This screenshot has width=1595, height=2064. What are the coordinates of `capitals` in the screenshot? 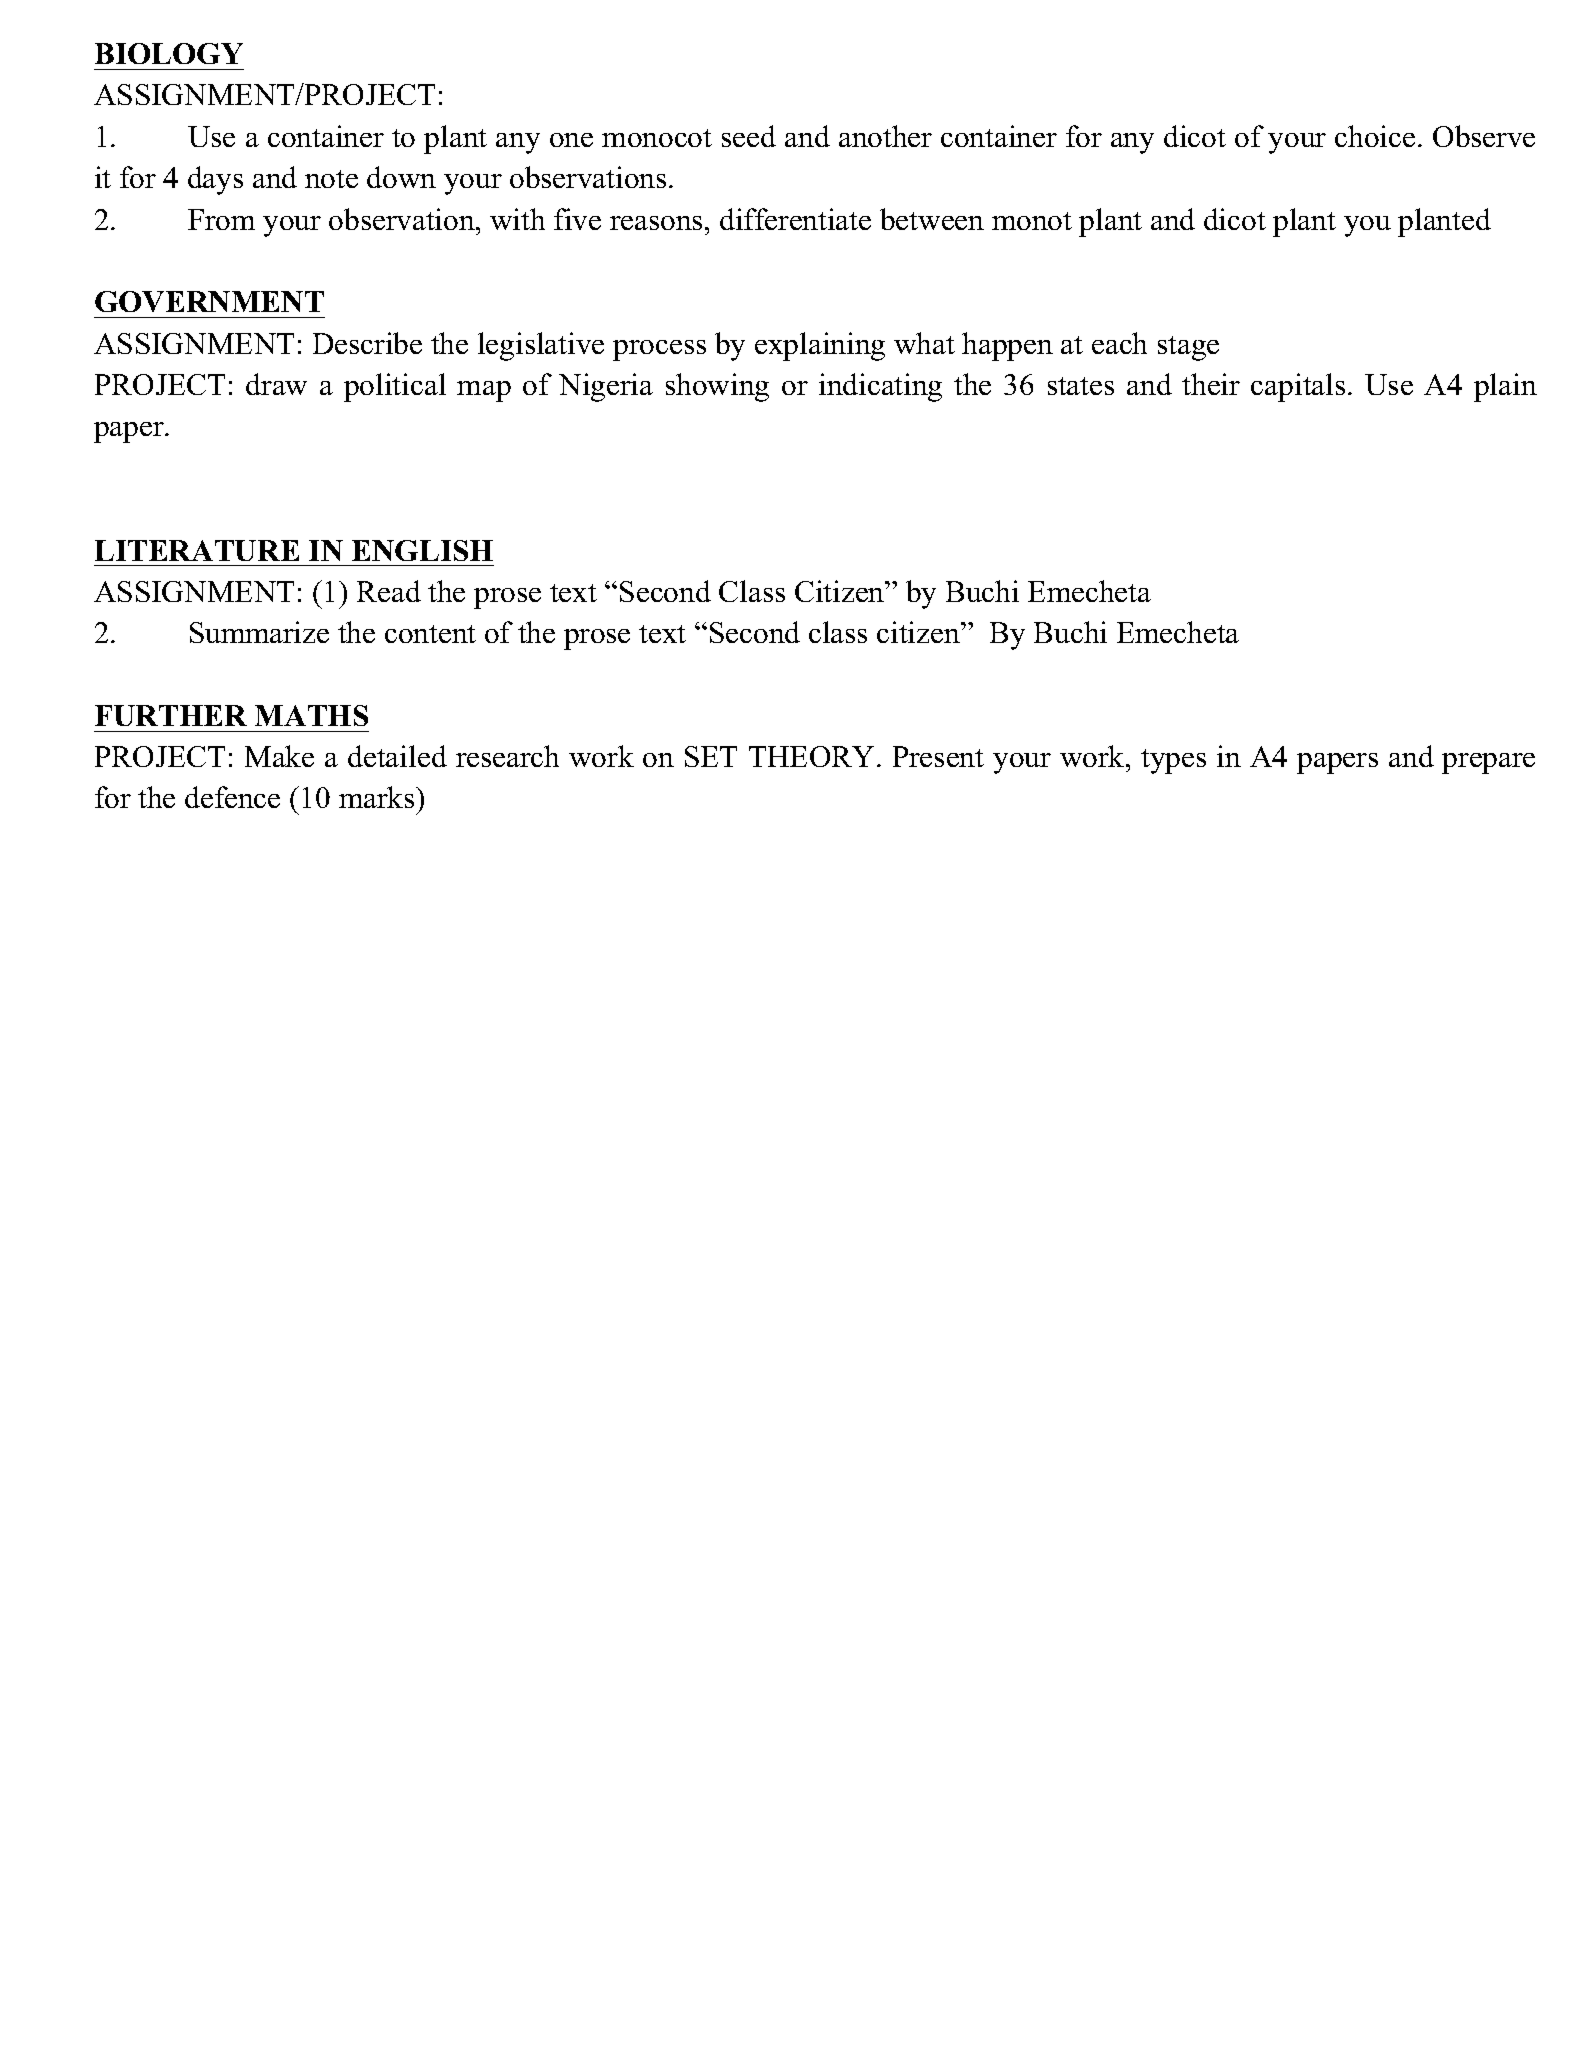 It's located at (1298, 387).
